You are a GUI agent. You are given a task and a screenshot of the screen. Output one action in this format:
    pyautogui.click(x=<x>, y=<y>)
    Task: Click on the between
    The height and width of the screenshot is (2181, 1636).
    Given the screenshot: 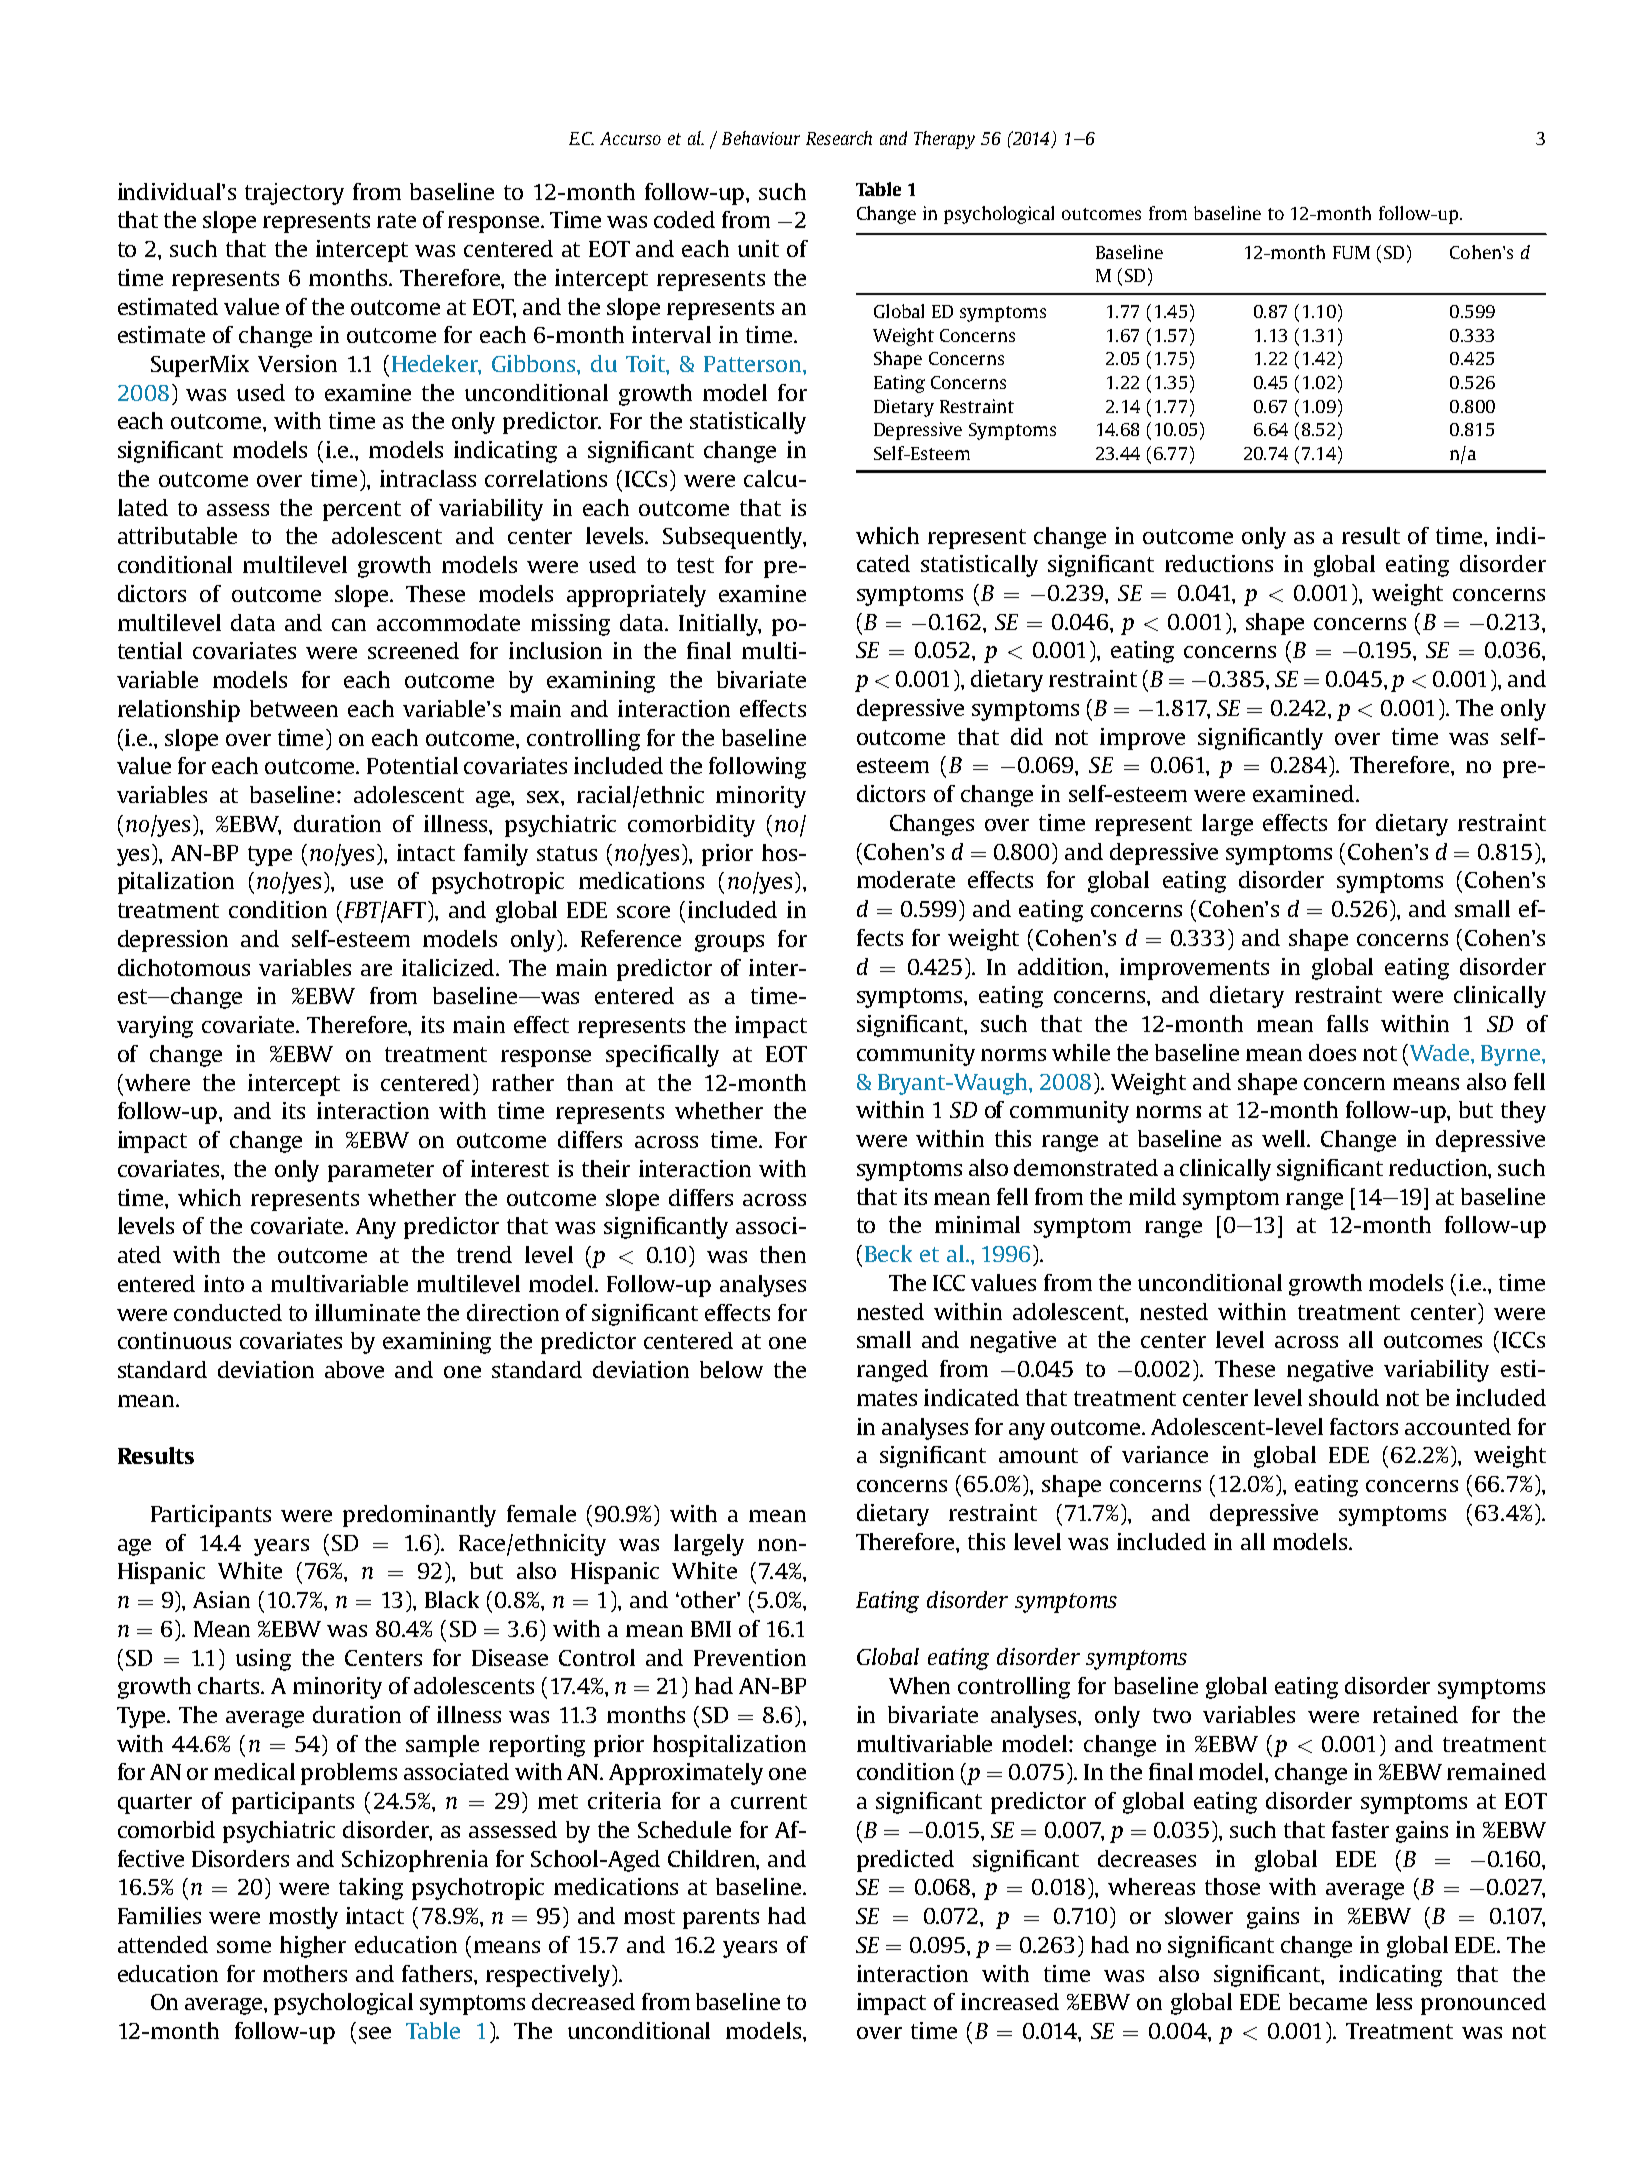 What is the action you would take?
    pyautogui.click(x=294, y=708)
